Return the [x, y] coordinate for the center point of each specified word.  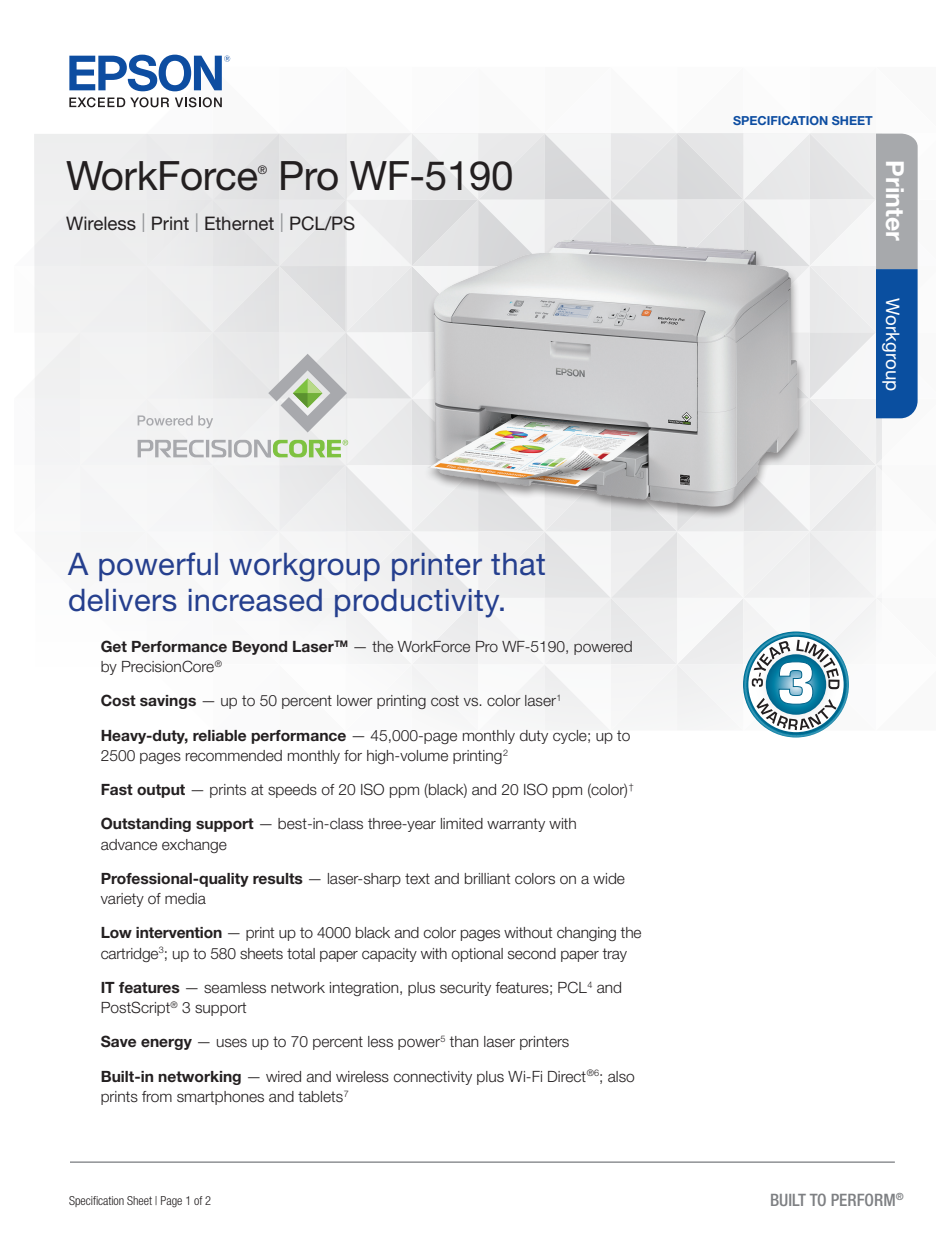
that [518, 564]
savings [168, 702]
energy [166, 1044]
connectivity [432, 1078]
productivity [418, 603]
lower [355, 701]
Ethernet [239, 223]
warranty [516, 825]
